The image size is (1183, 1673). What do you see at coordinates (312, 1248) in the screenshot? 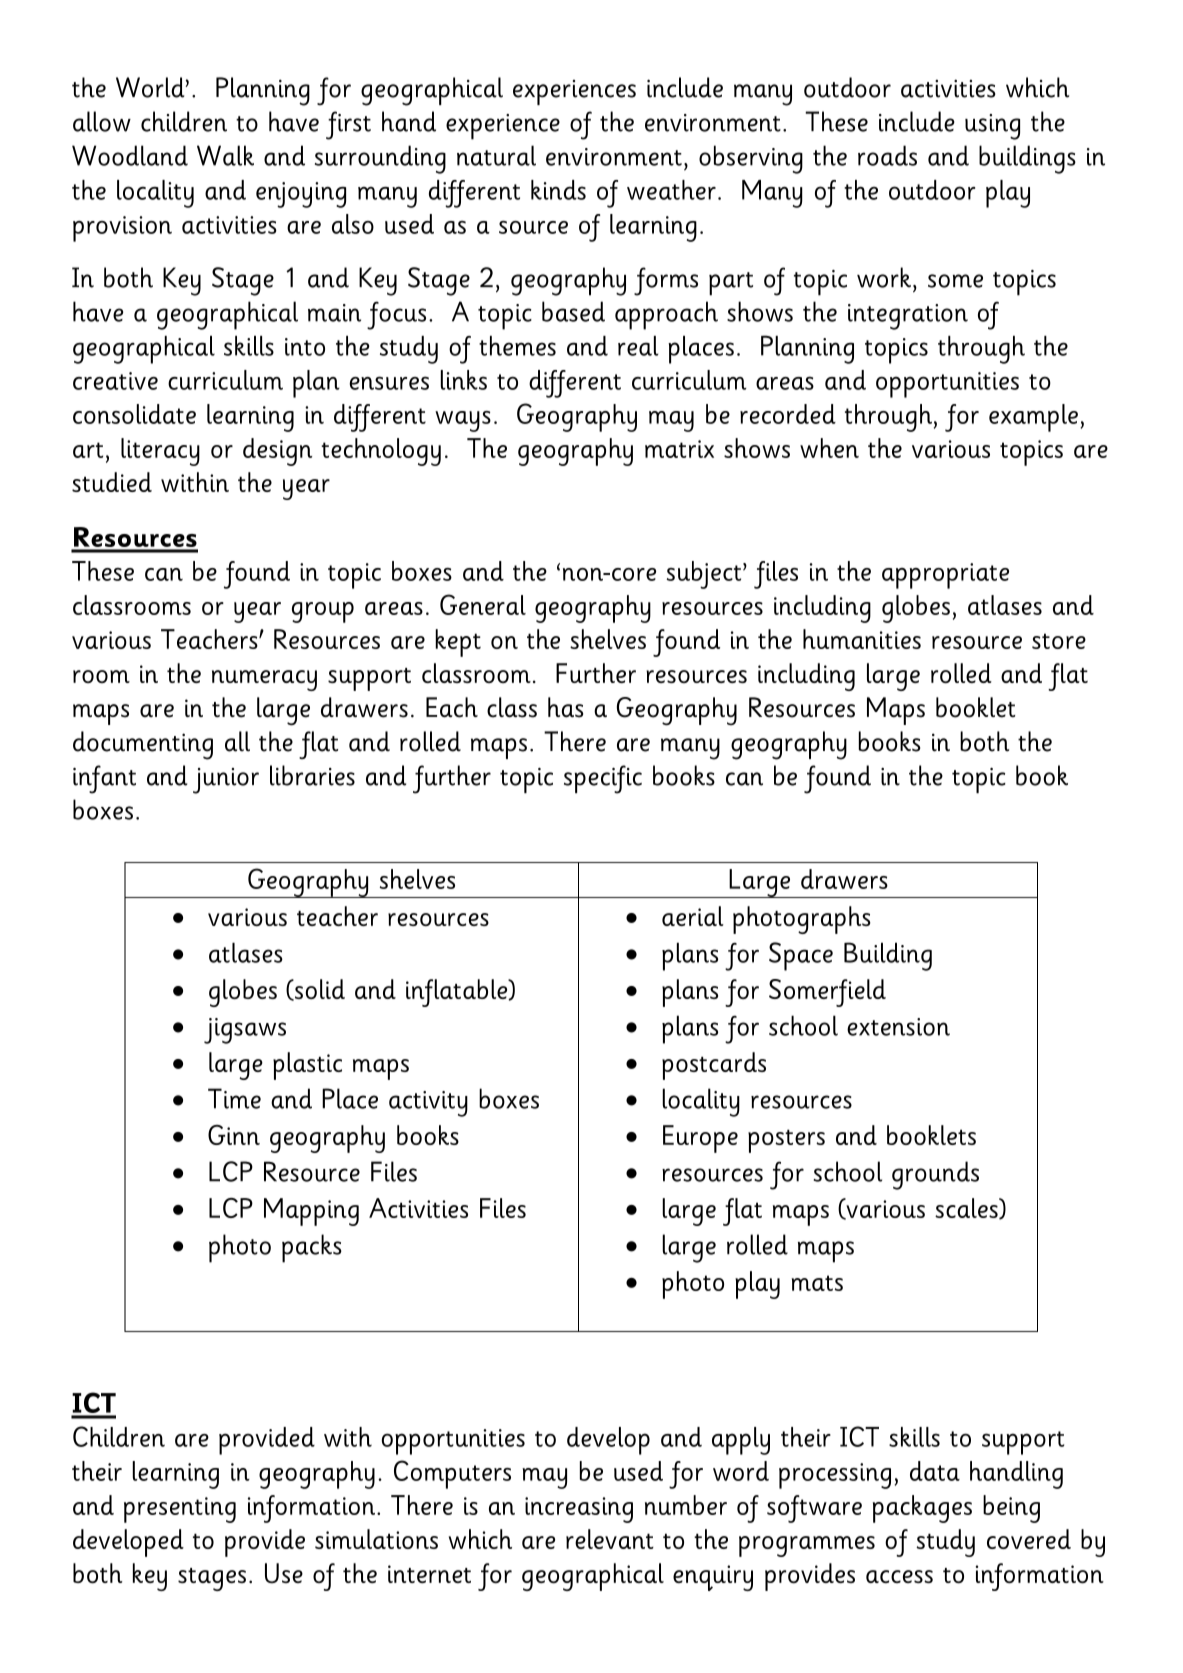
I see `packs` at bounding box center [312, 1248].
